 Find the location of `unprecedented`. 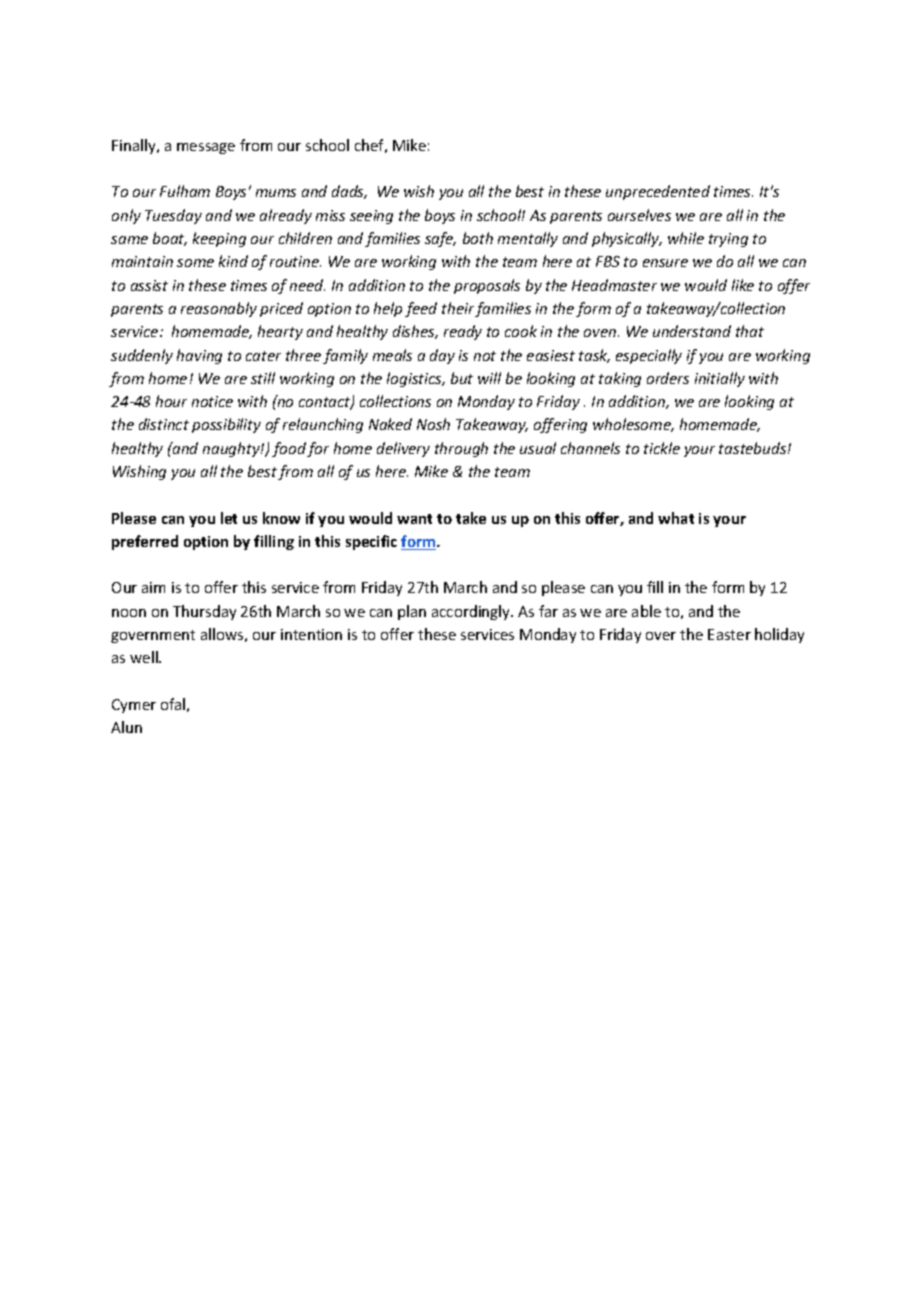

unprecedented is located at coordinates (658, 192).
